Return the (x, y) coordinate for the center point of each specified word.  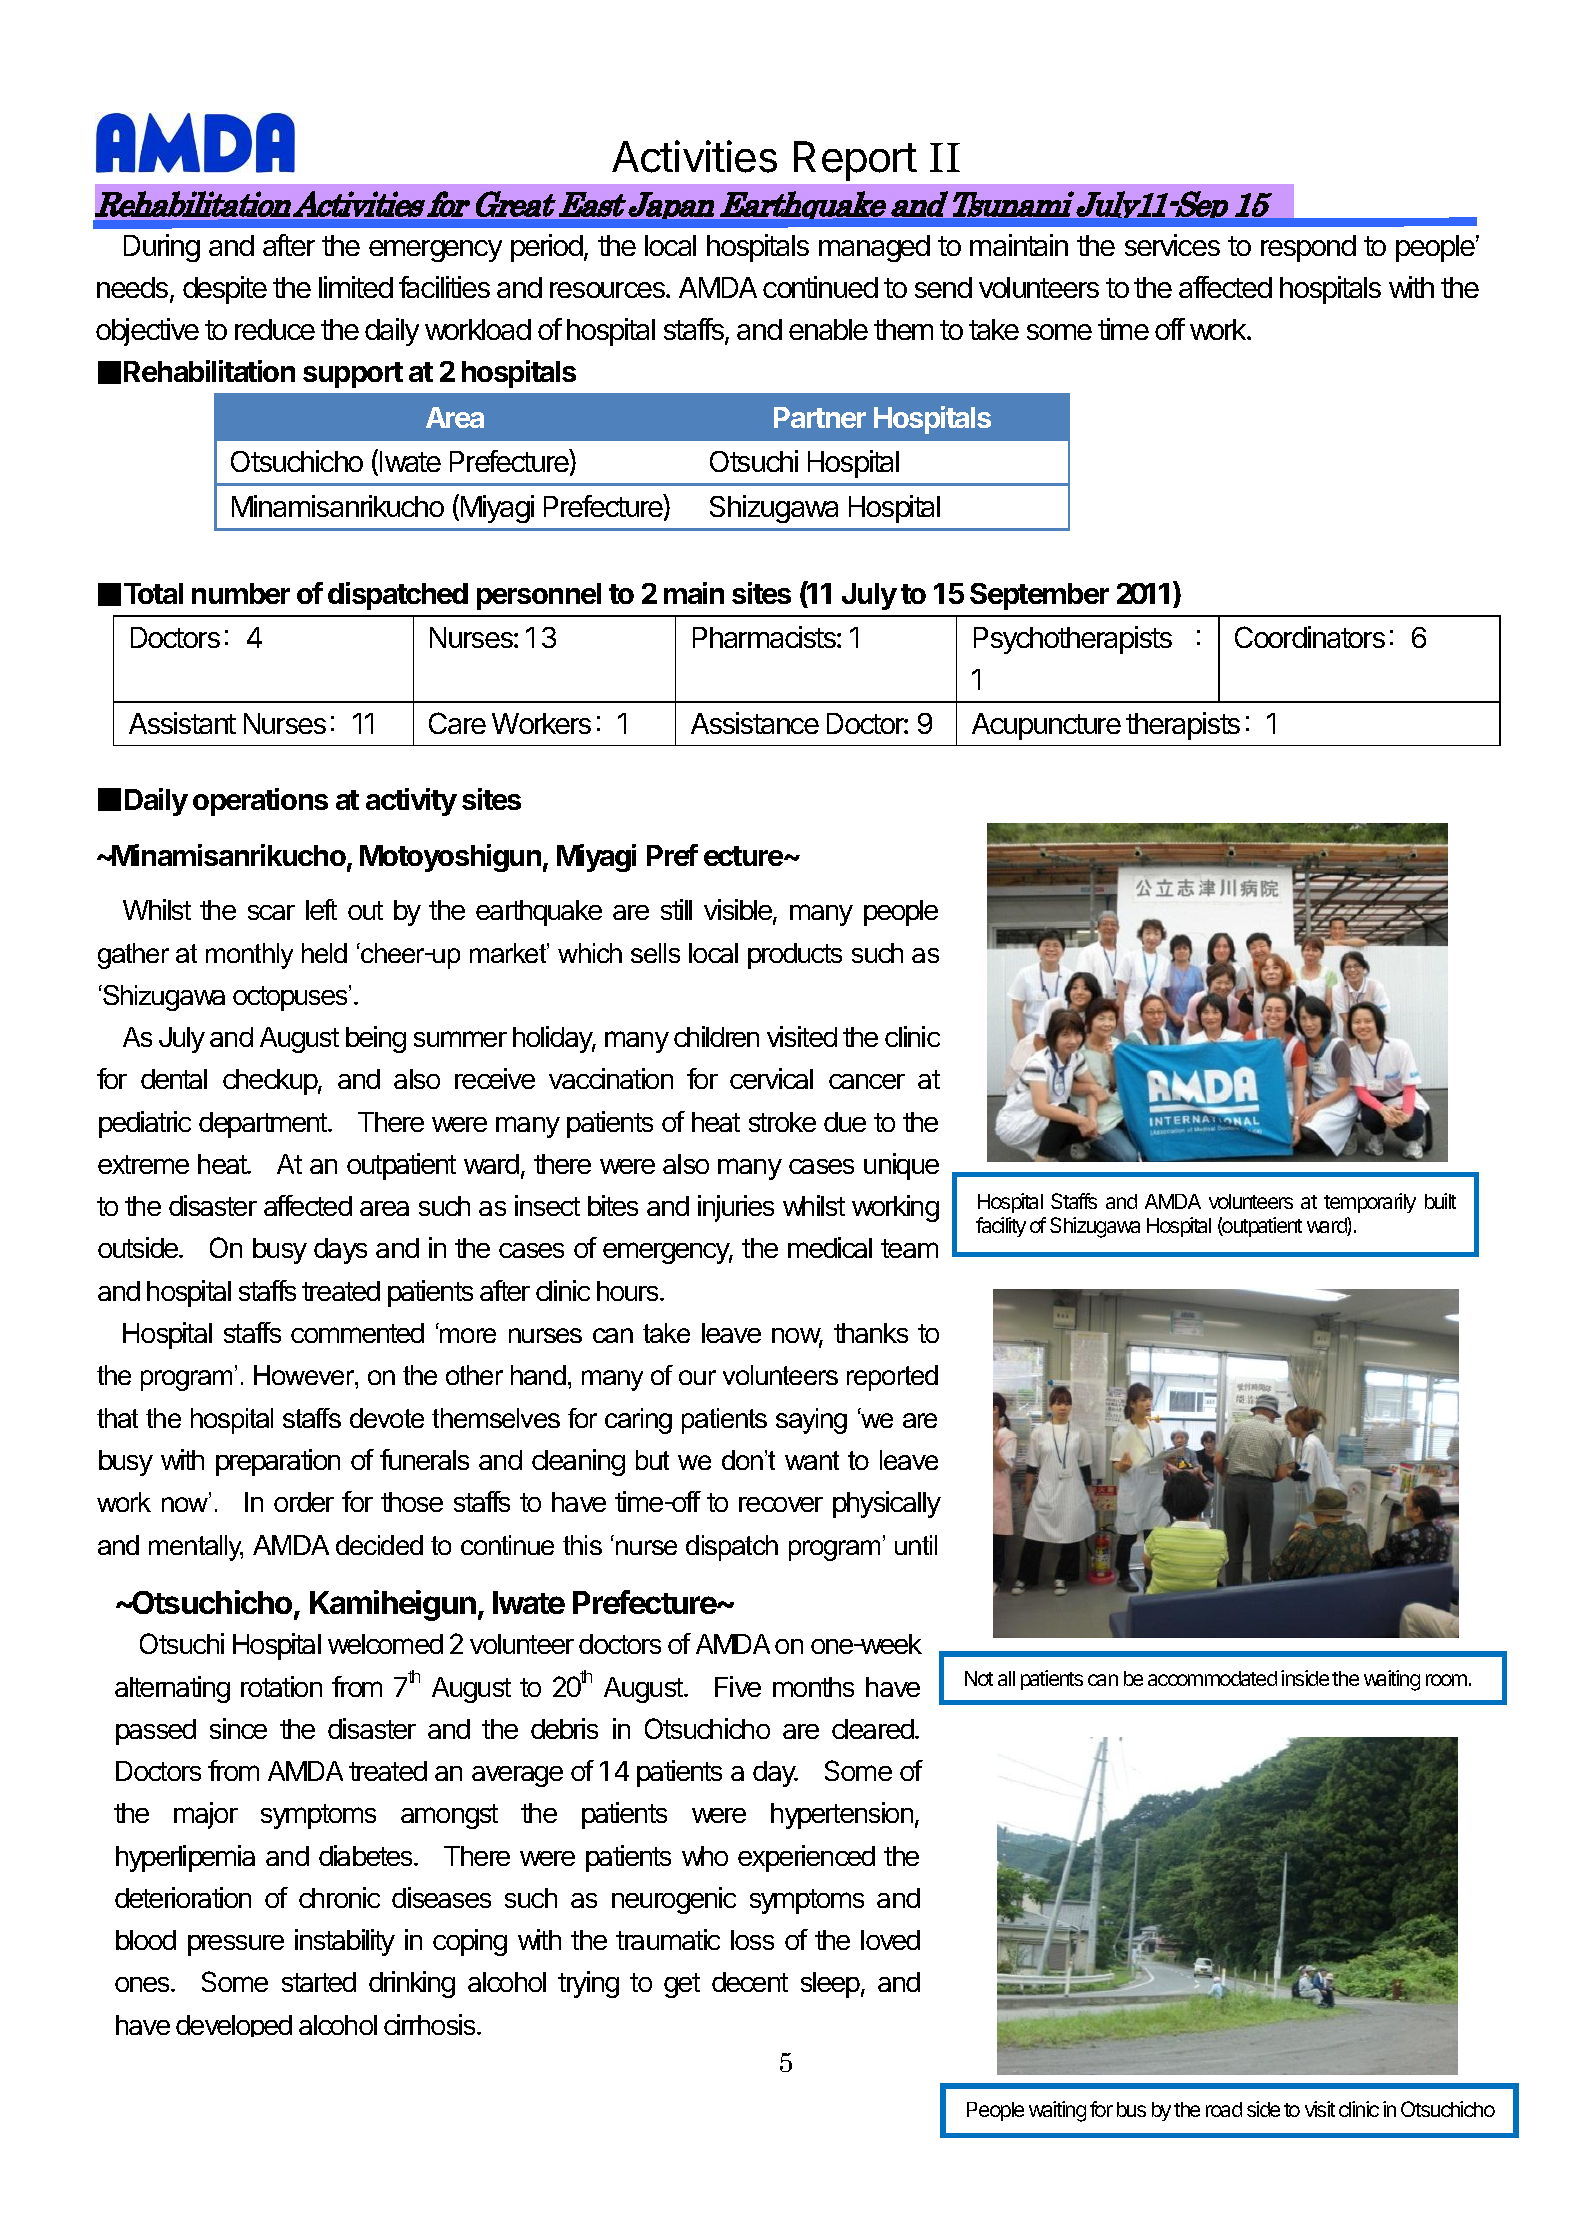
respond (1308, 248)
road (1224, 2109)
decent (750, 1982)
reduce (275, 329)
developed (234, 2026)
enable (828, 329)
